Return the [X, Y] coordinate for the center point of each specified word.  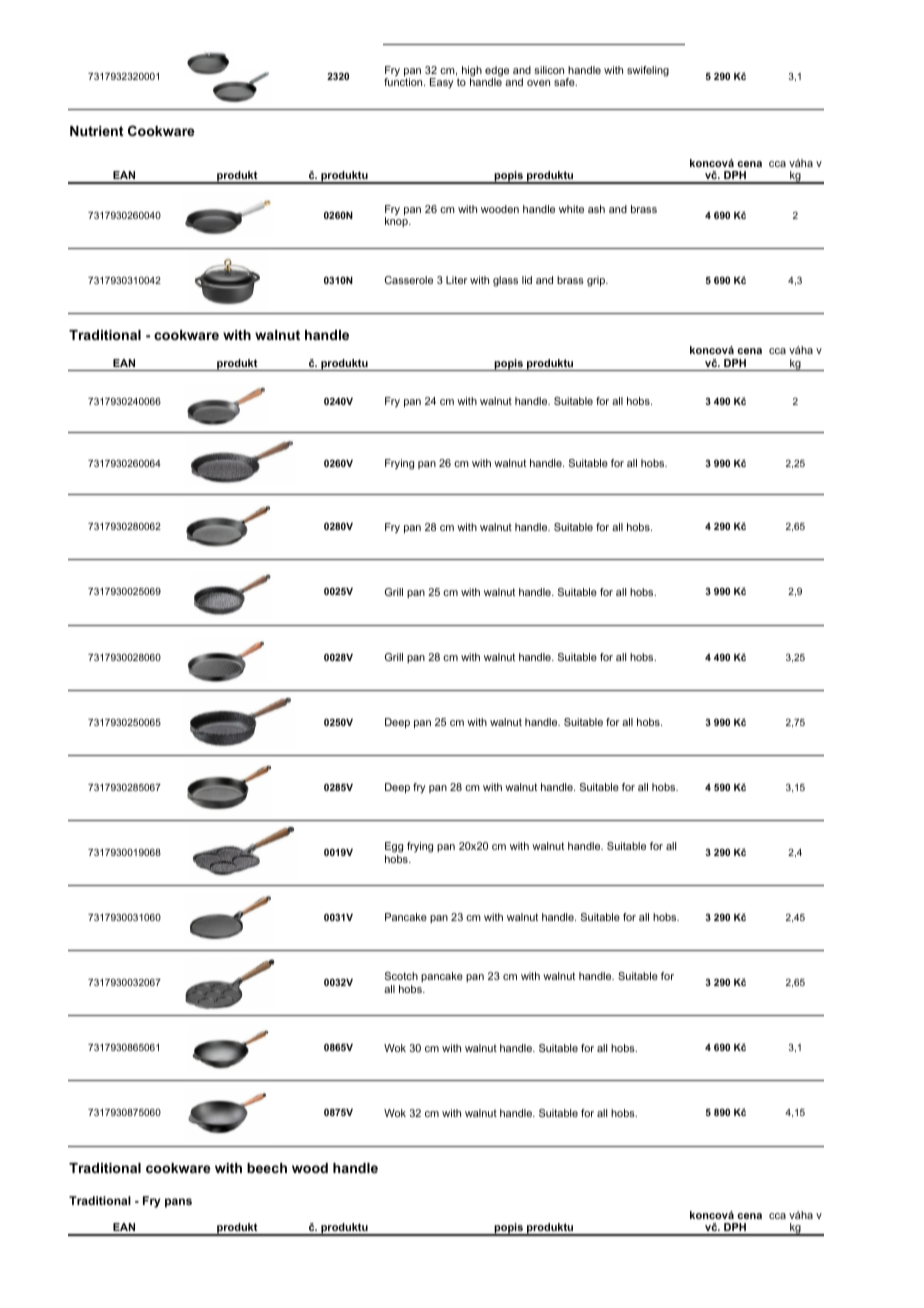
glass [505, 281]
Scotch [401, 976]
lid [527, 280]
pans [178, 1203]
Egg [394, 847]
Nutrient [97, 131]
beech [267, 1168]
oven [538, 83]
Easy [442, 83]
